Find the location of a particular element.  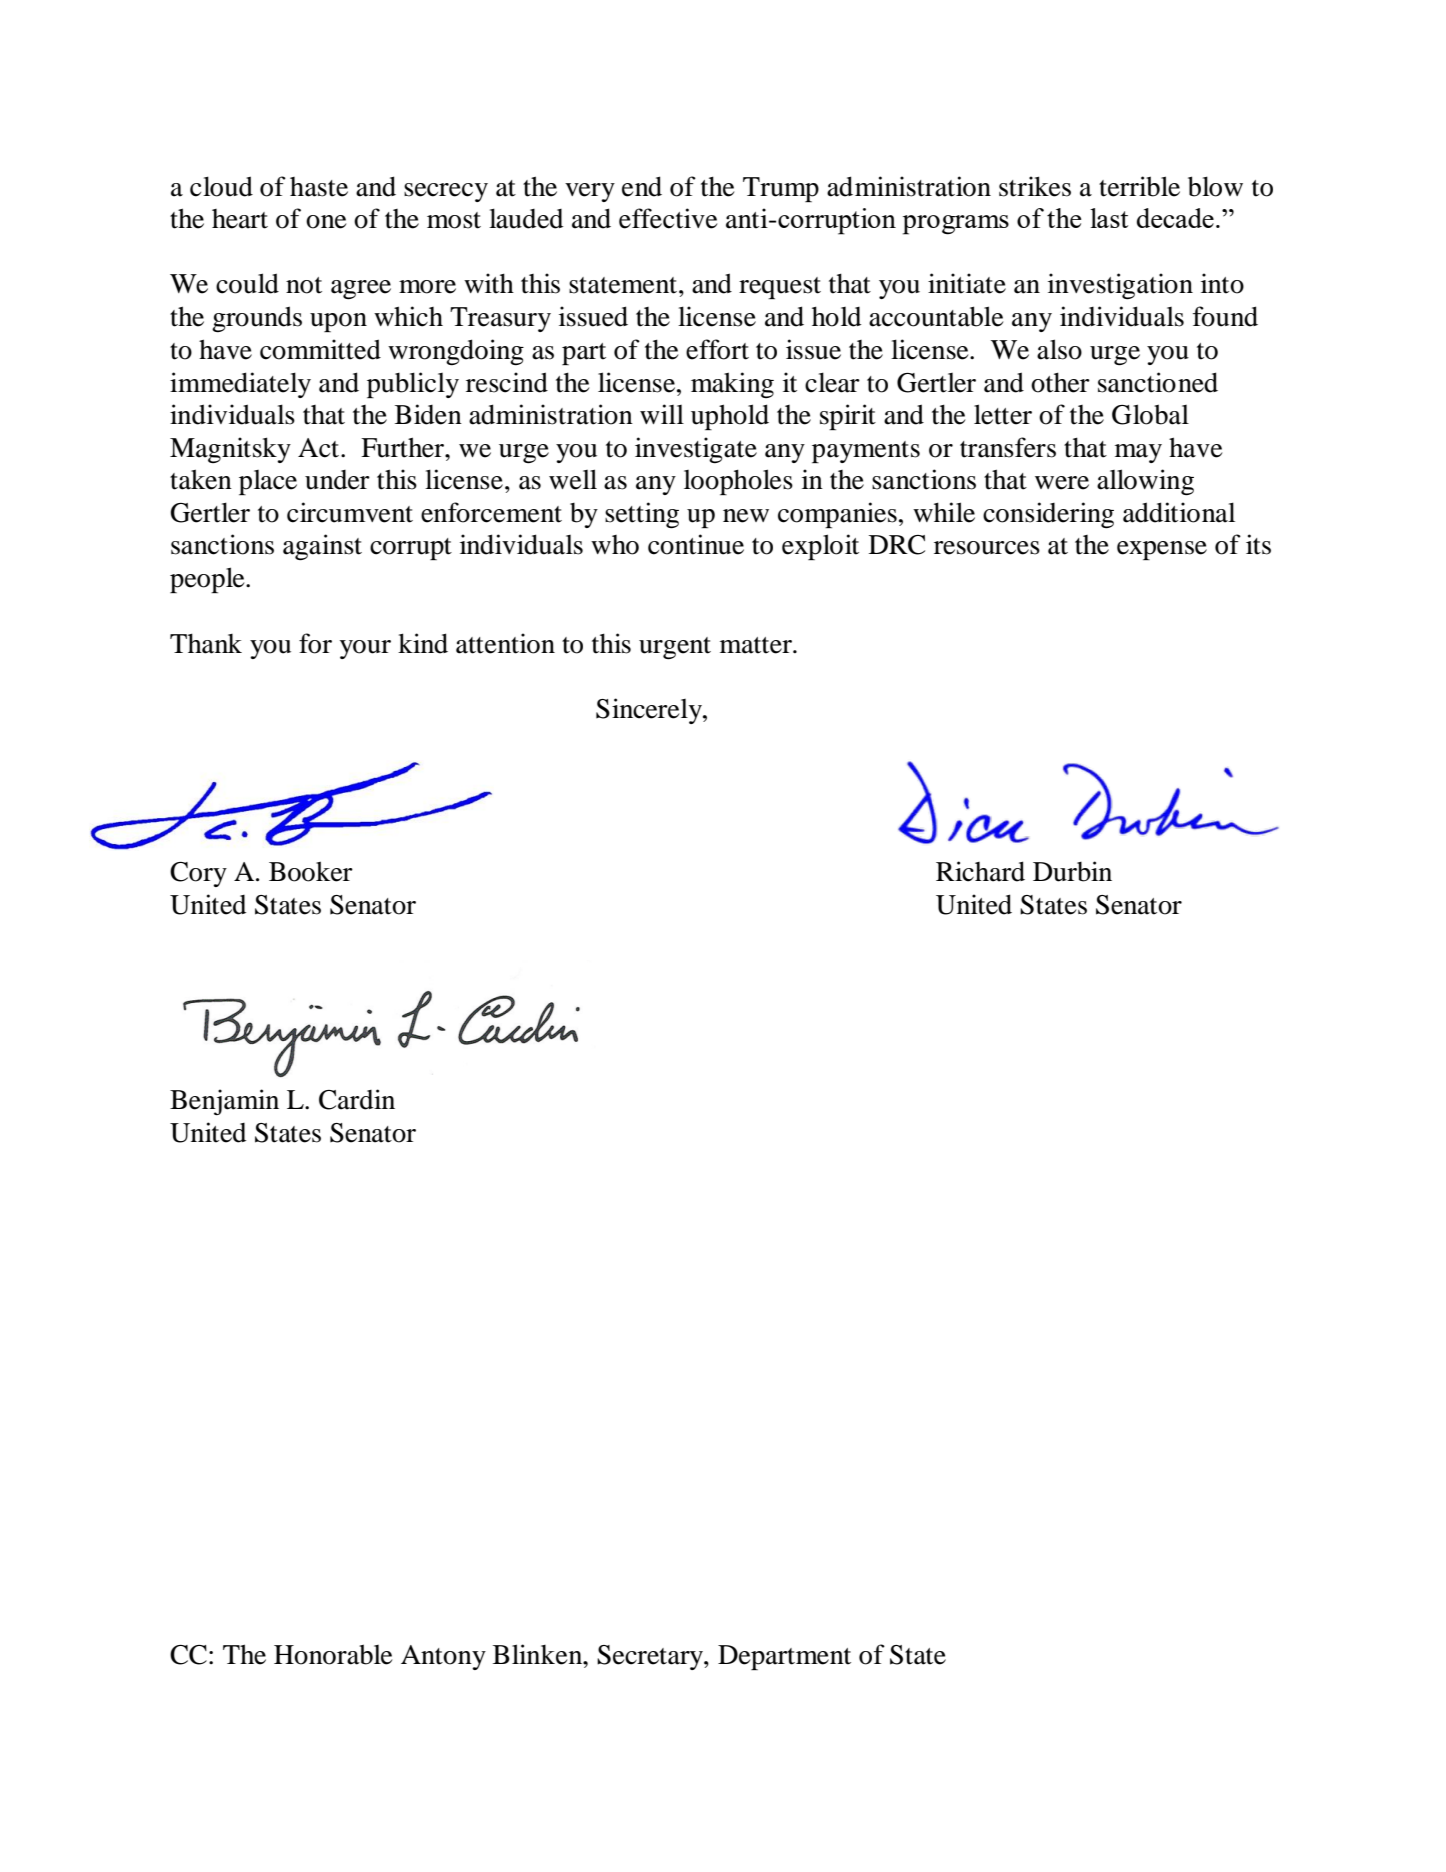

effective is located at coordinates (668, 218).
